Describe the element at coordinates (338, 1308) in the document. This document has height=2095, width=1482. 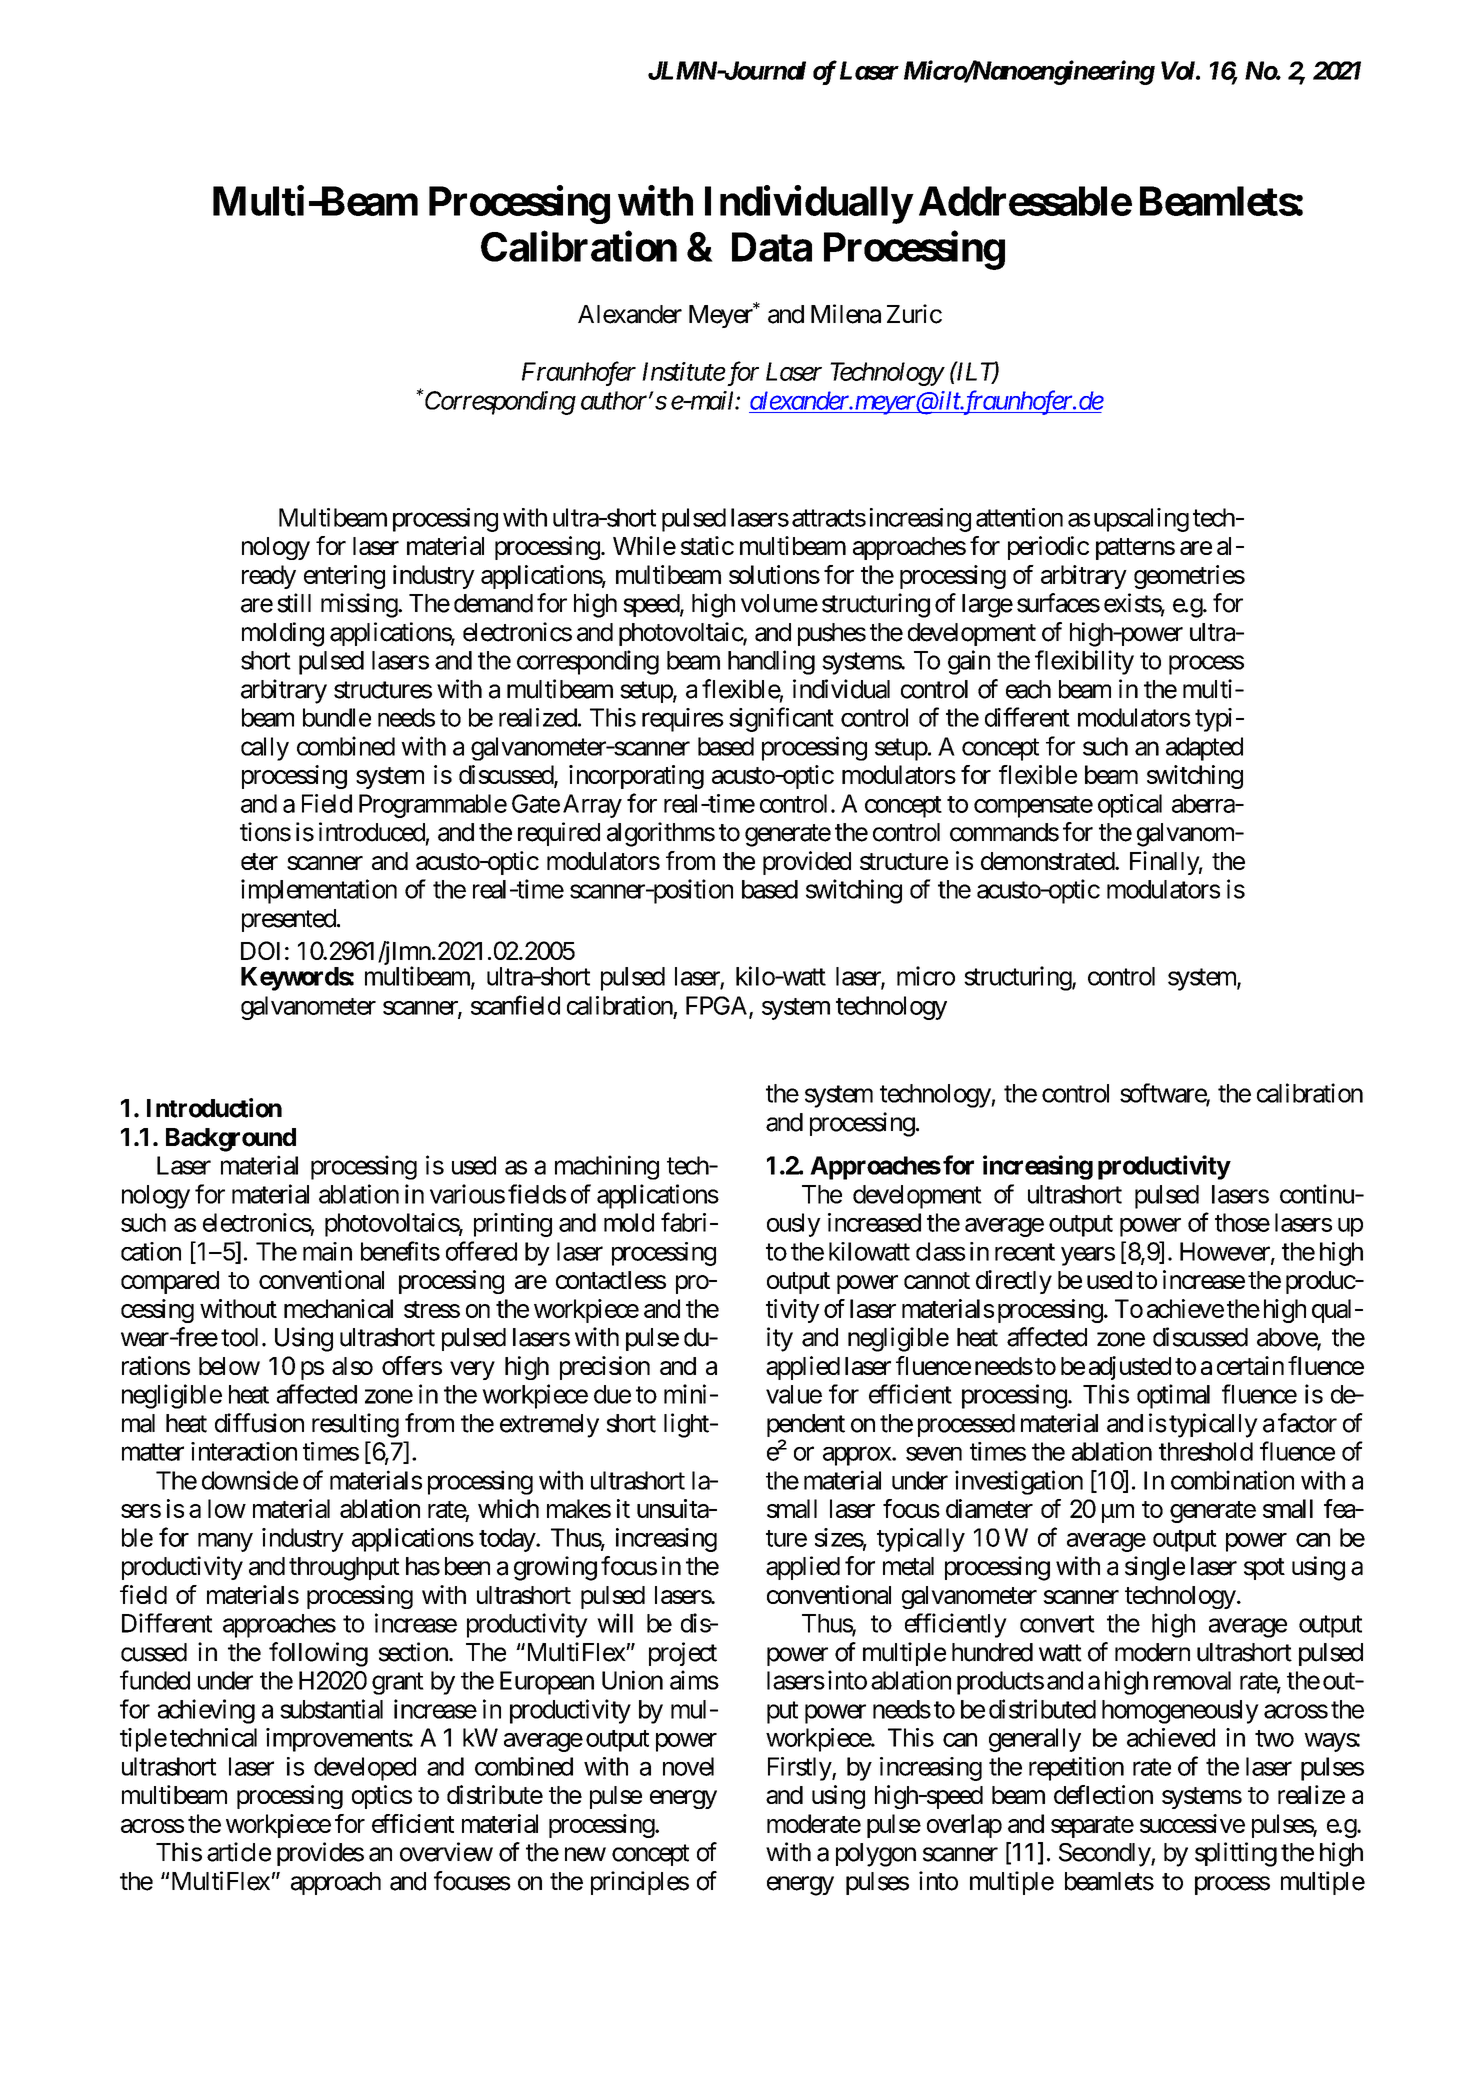
I see `mechanical` at that location.
